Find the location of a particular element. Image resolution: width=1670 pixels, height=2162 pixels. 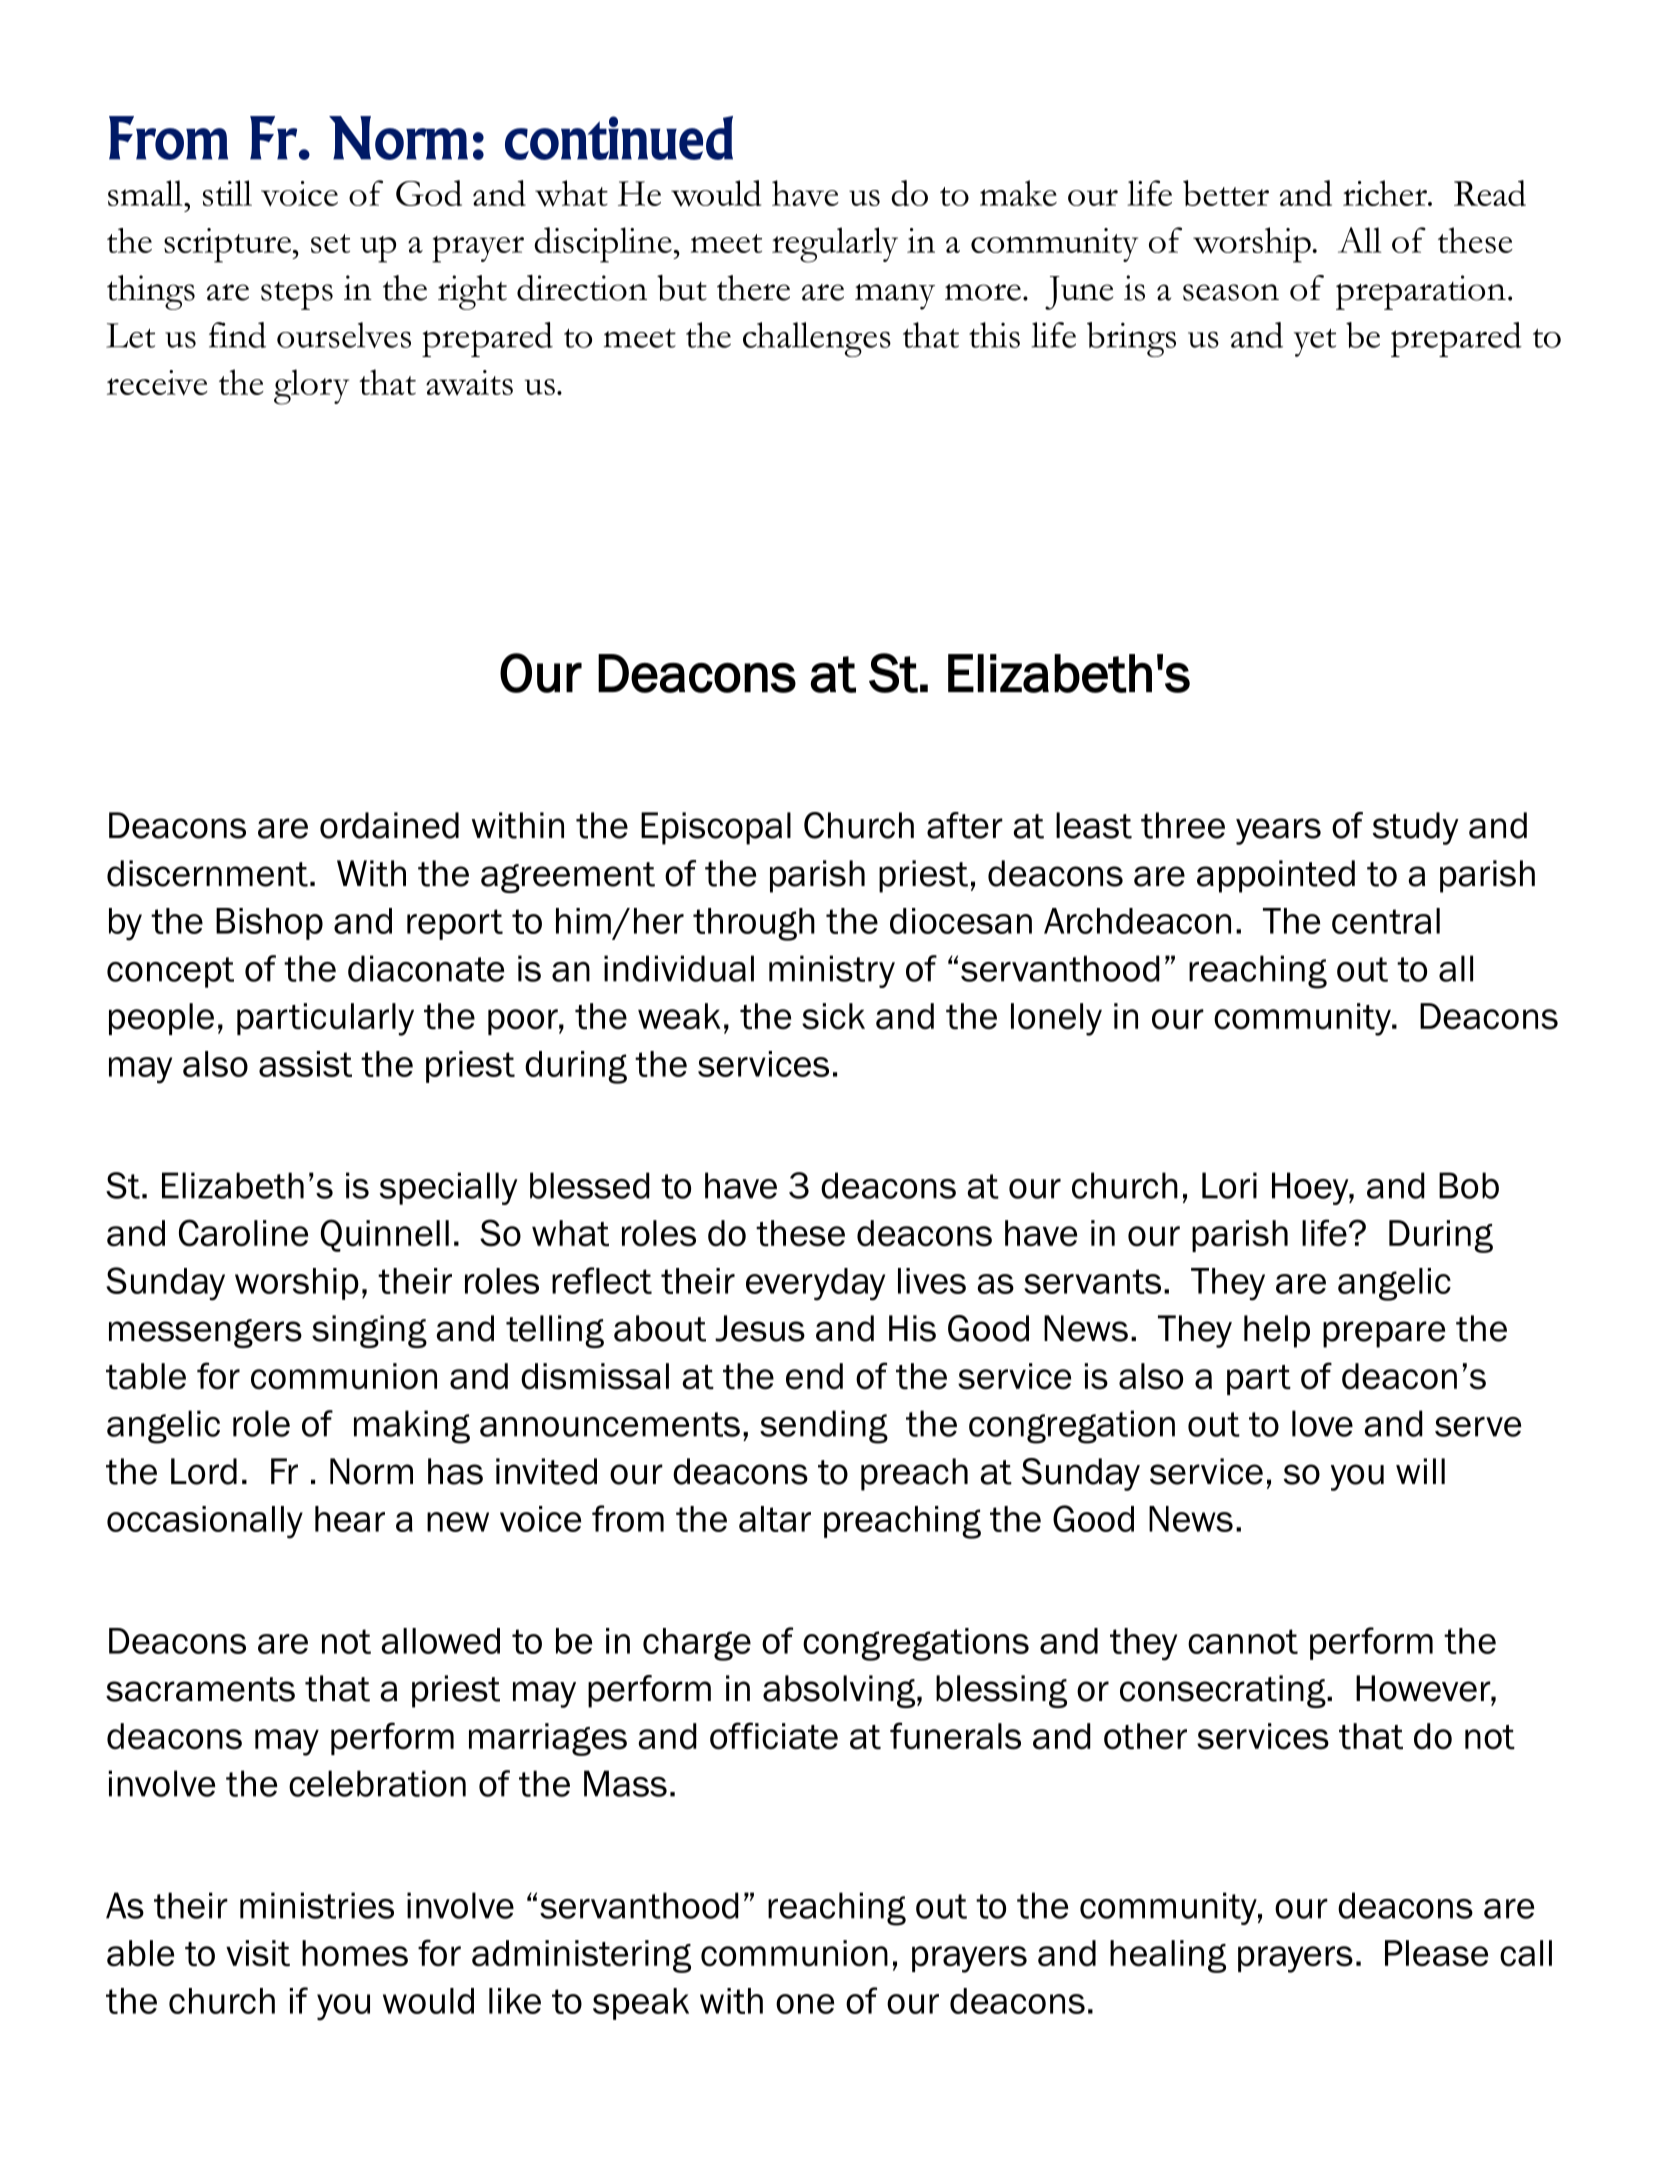

ordained is located at coordinates (389, 825).
